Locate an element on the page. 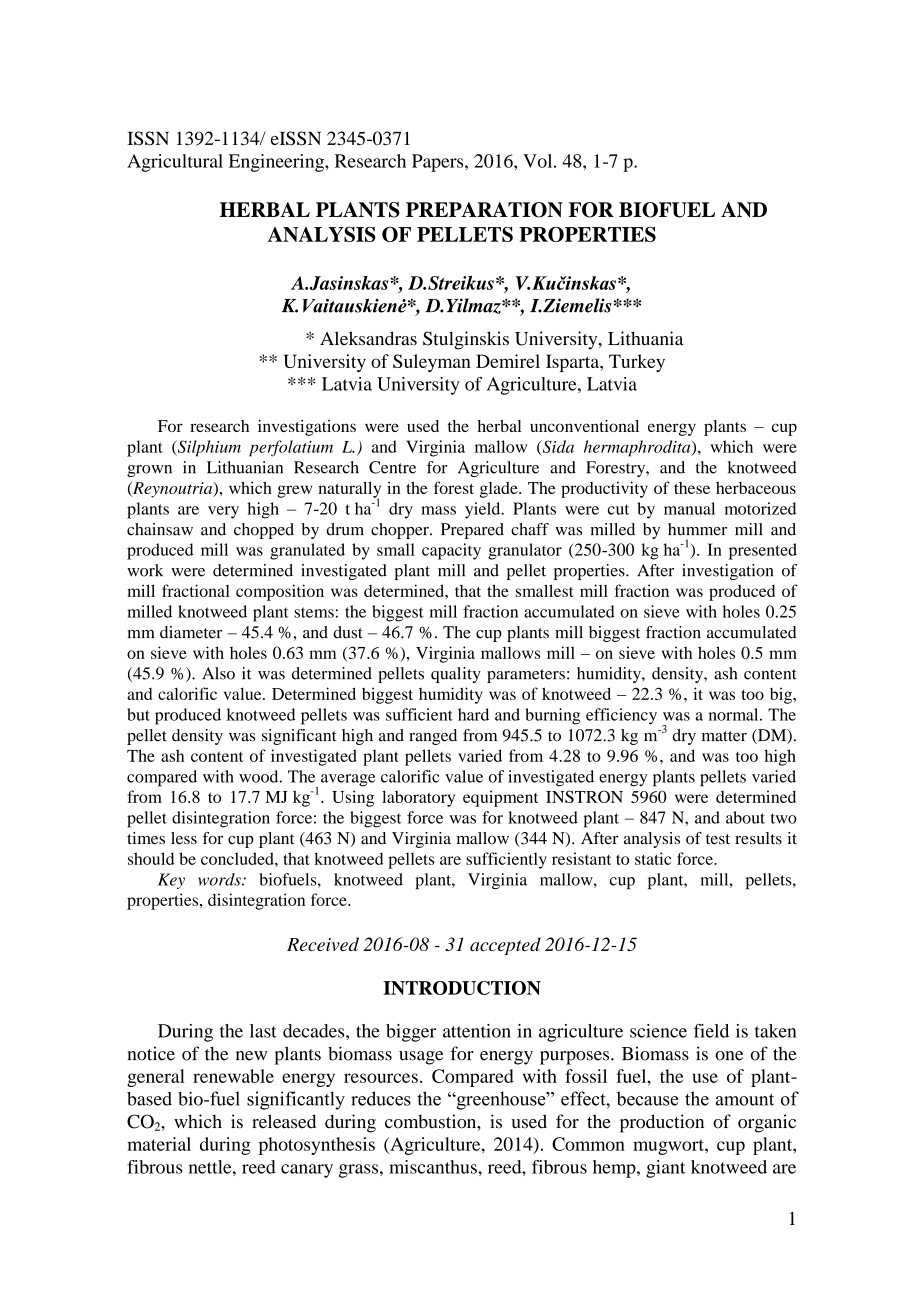  Also is located at coordinates (218, 673).
